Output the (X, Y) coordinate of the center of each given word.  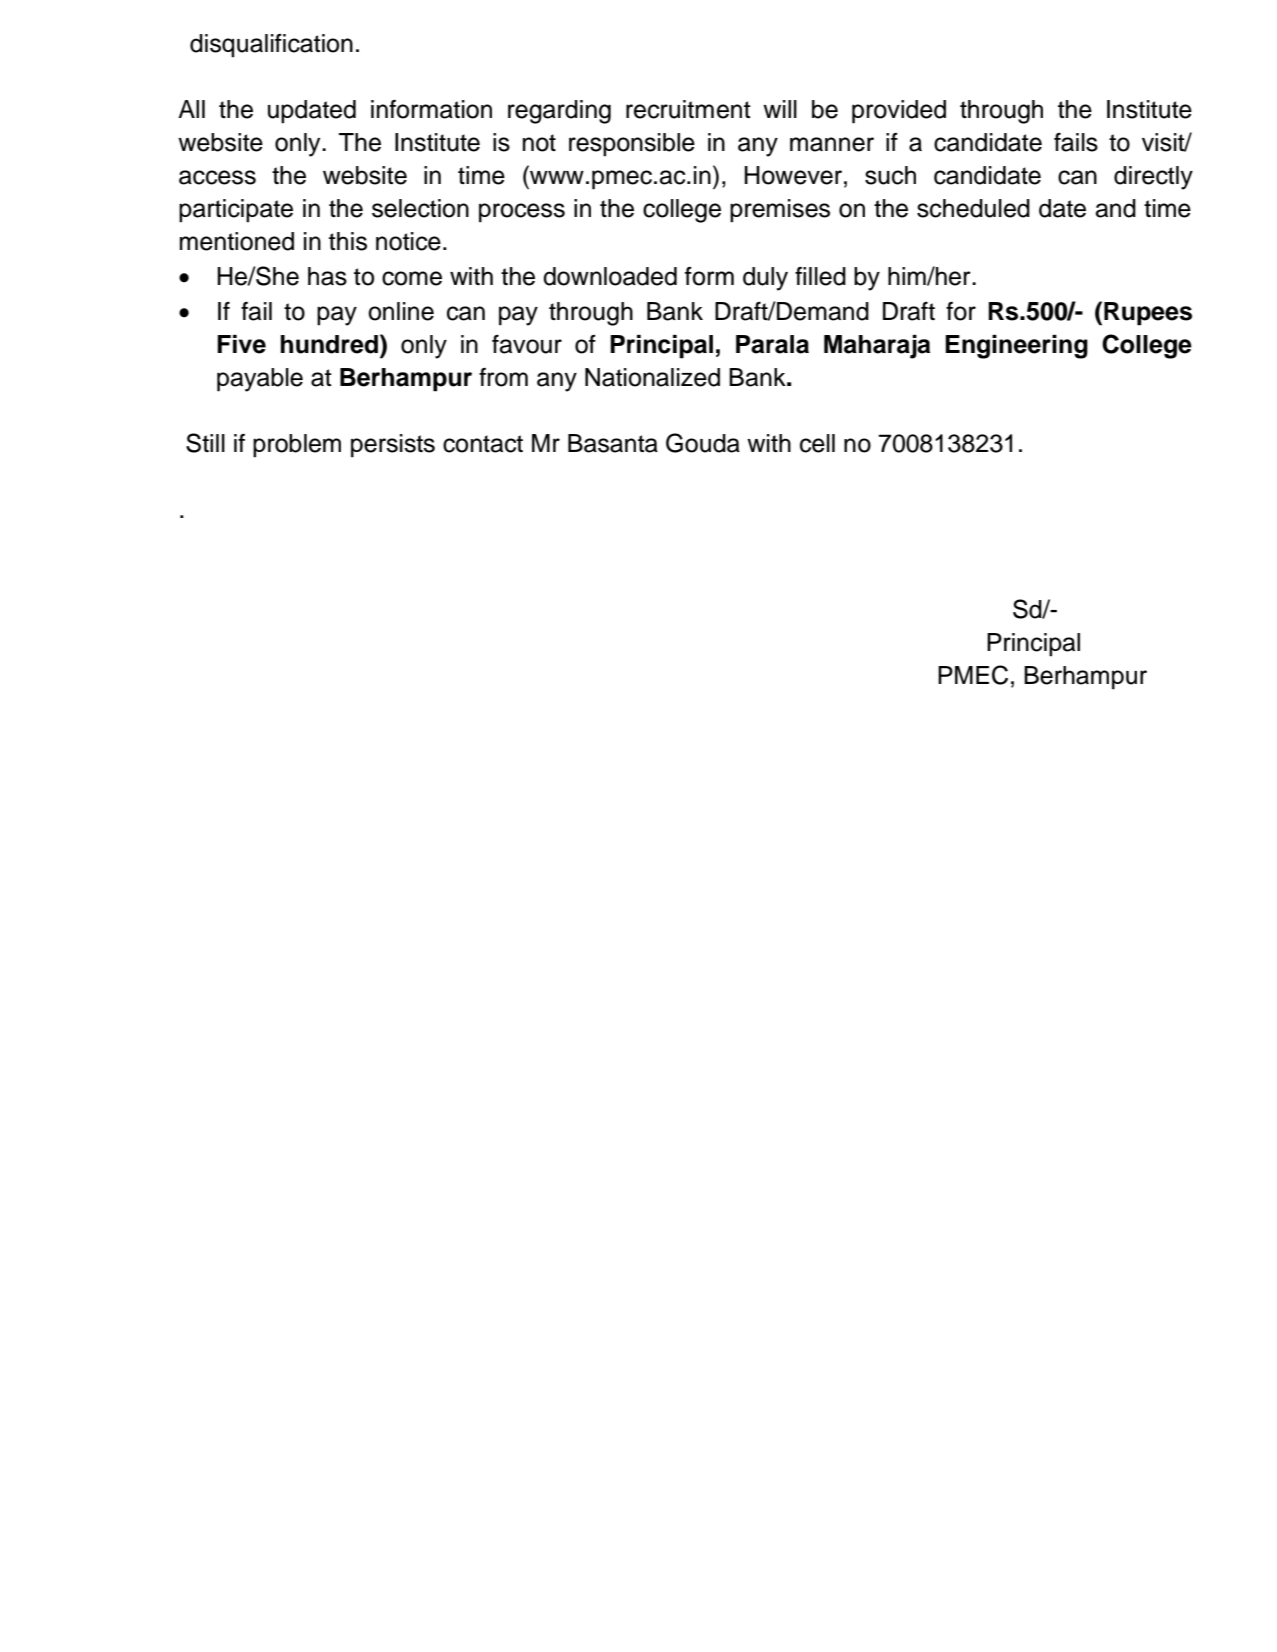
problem (297, 446)
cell (817, 443)
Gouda (703, 443)
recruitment (688, 109)
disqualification (271, 46)
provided (899, 112)
